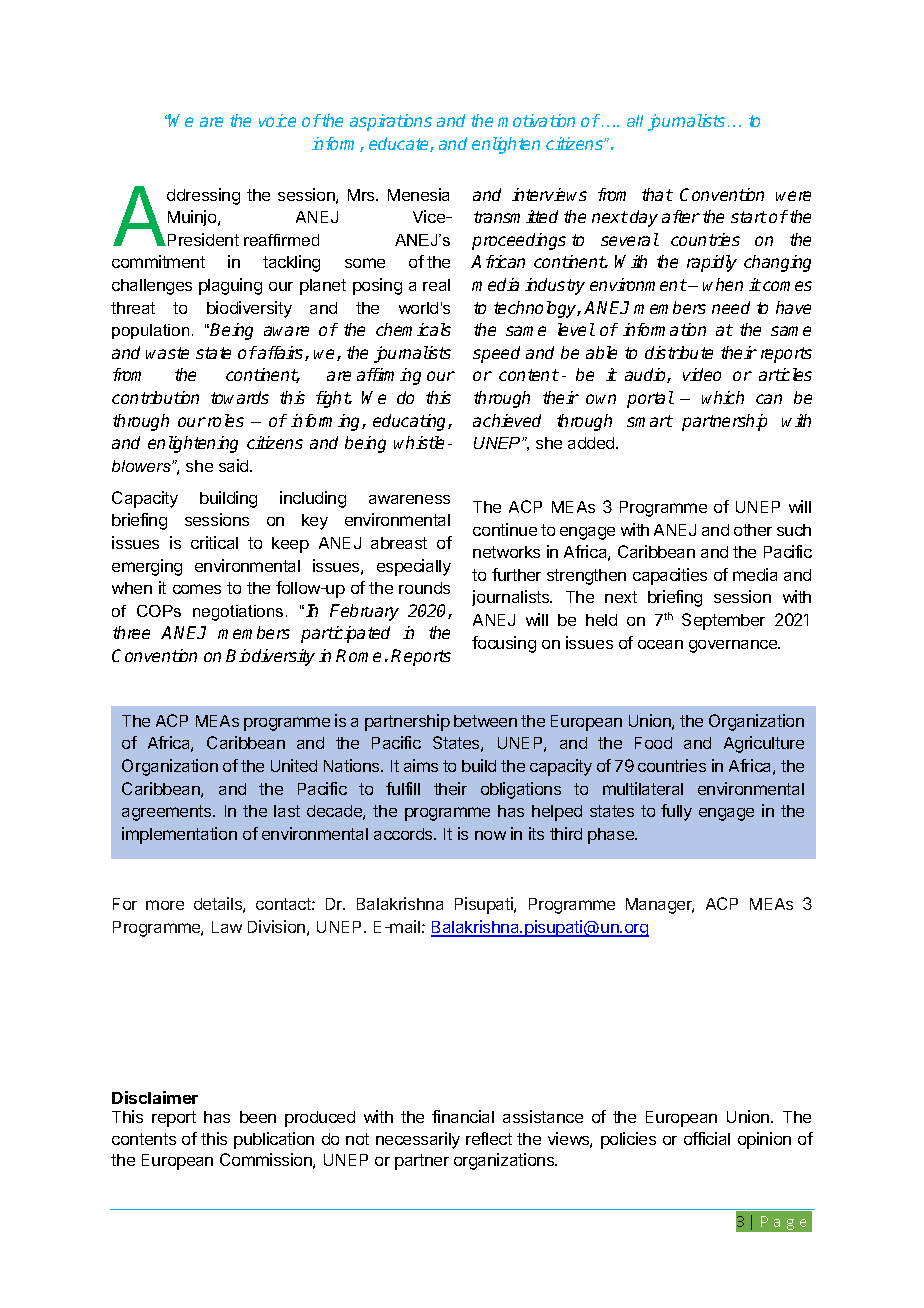 Image resolution: width=924 pixels, height=1308 pixels. What do you see at coordinates (707, 1138) in the document?
I see `official` at bounding box center [707, 1138].
